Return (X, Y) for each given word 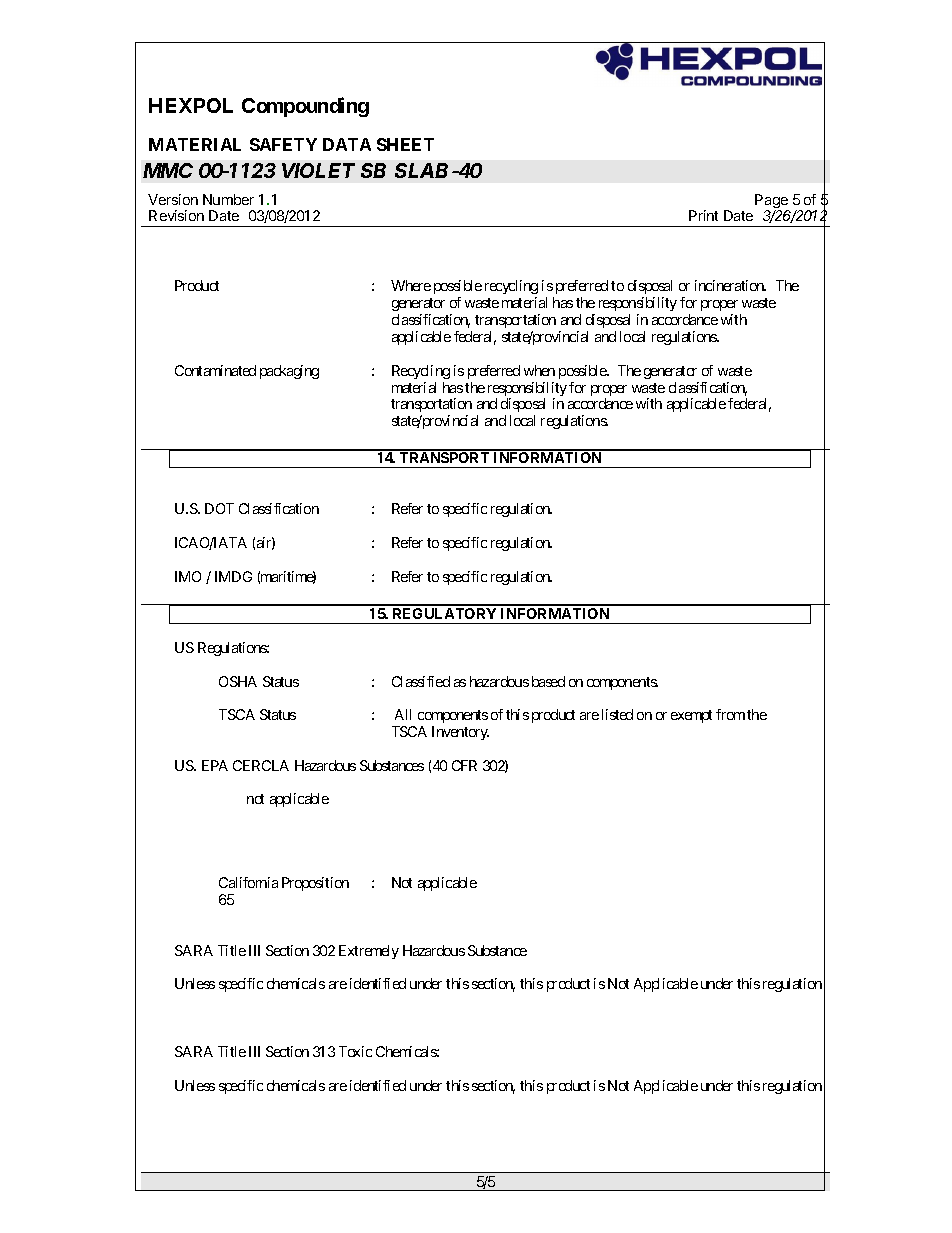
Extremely (369, 952)
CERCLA (261, 765)
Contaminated (215, 370)
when (539, 370)
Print (703, 215)
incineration (730, 285)
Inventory (460, 733)
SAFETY (283, 144)
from (730, 714)
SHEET (405, 144)
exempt (691, 716)
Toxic (355, 1051)
